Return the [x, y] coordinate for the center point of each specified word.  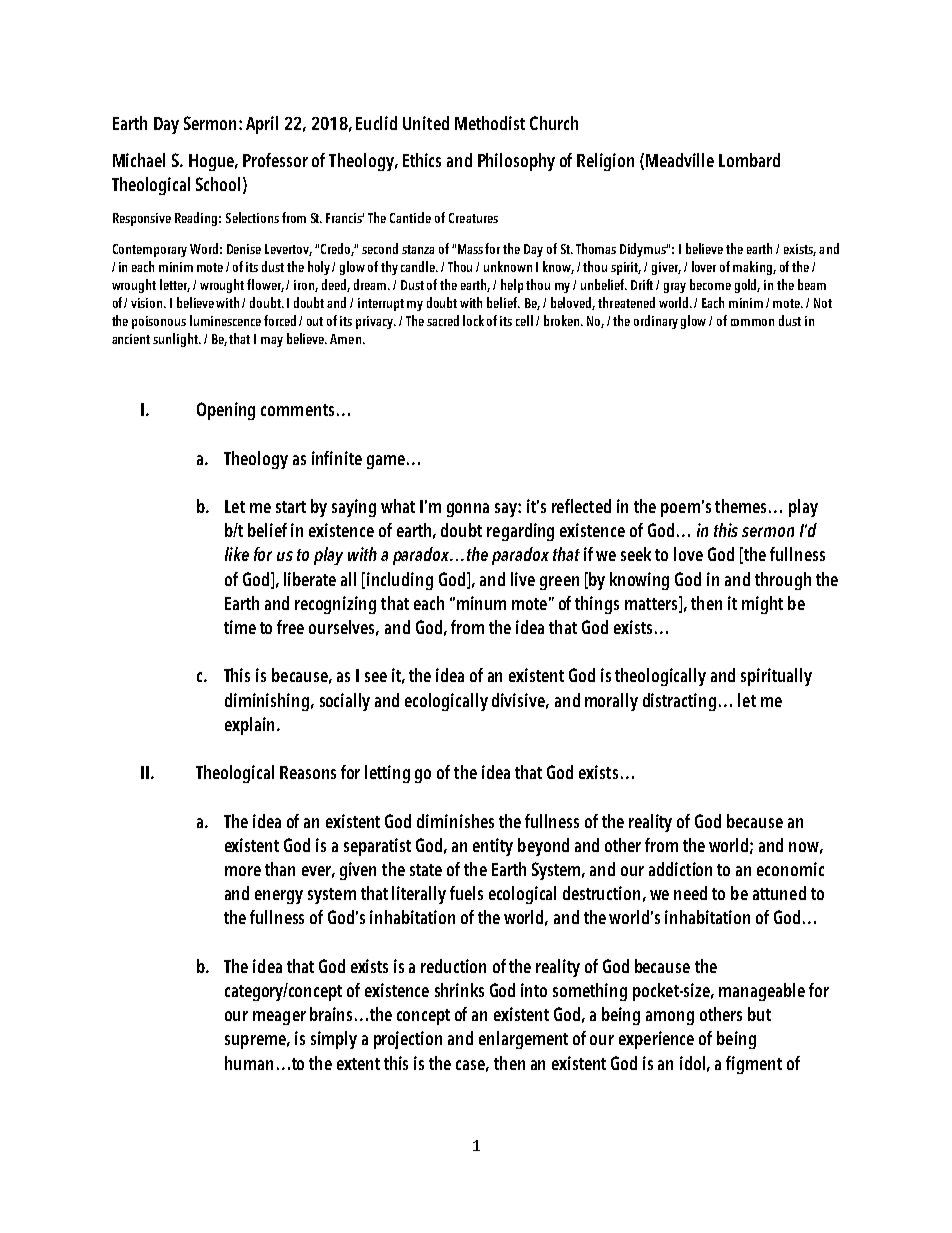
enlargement [523, 1040]
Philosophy [516, 162]
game [386, 462]
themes [742, 506]
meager [279, 1018]
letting [387, 774]
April [262, 125]
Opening [226, 411]
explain [251, 726]
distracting [679, 702]
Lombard [749, 160]
